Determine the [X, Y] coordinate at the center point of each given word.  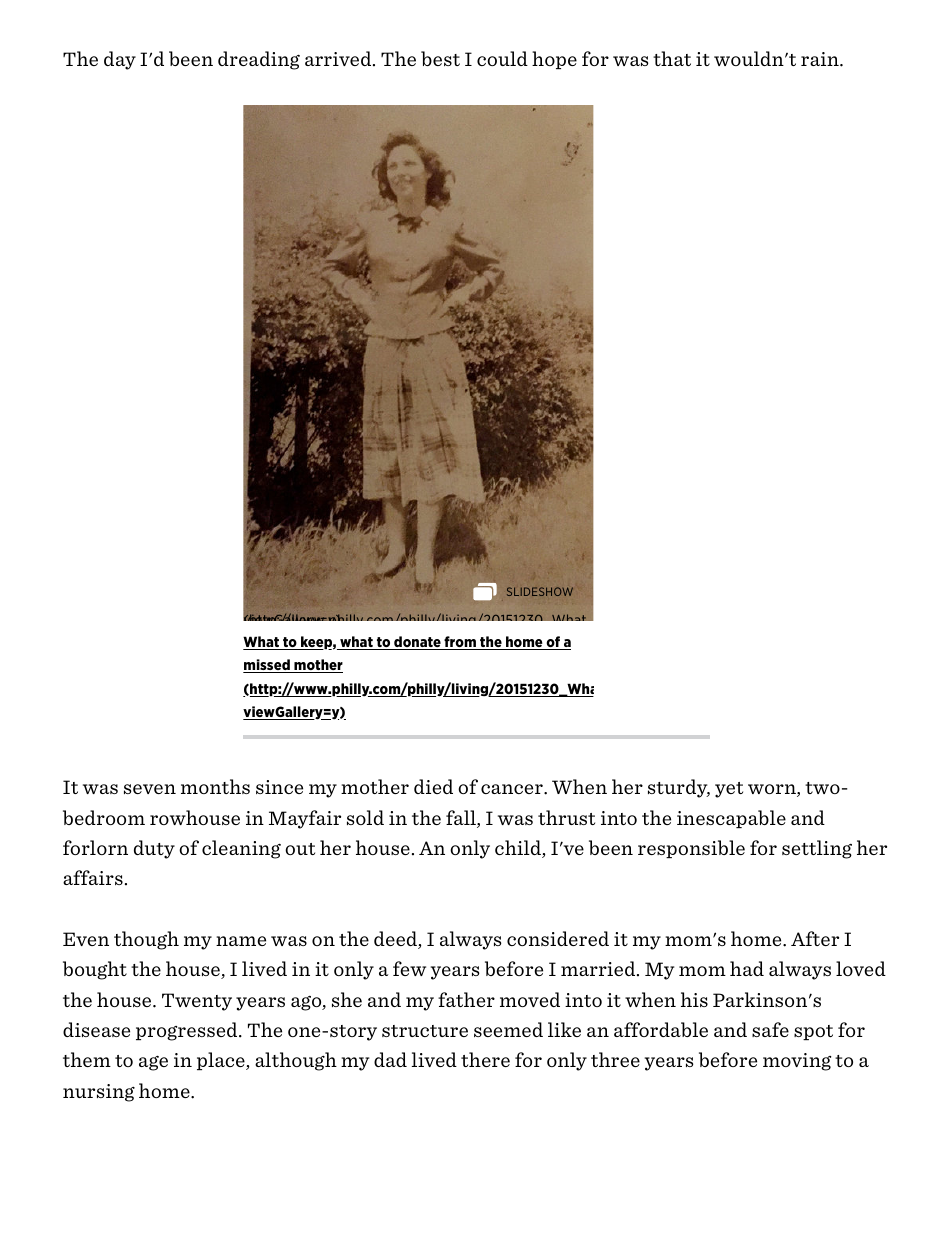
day [120, 60]
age [153, 1063]
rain [821, 59]
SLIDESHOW [540, 591]
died [433, 786]
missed [267, 666]
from [460, 643]
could [502, 58]
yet [729, 790]
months [215, 786]
